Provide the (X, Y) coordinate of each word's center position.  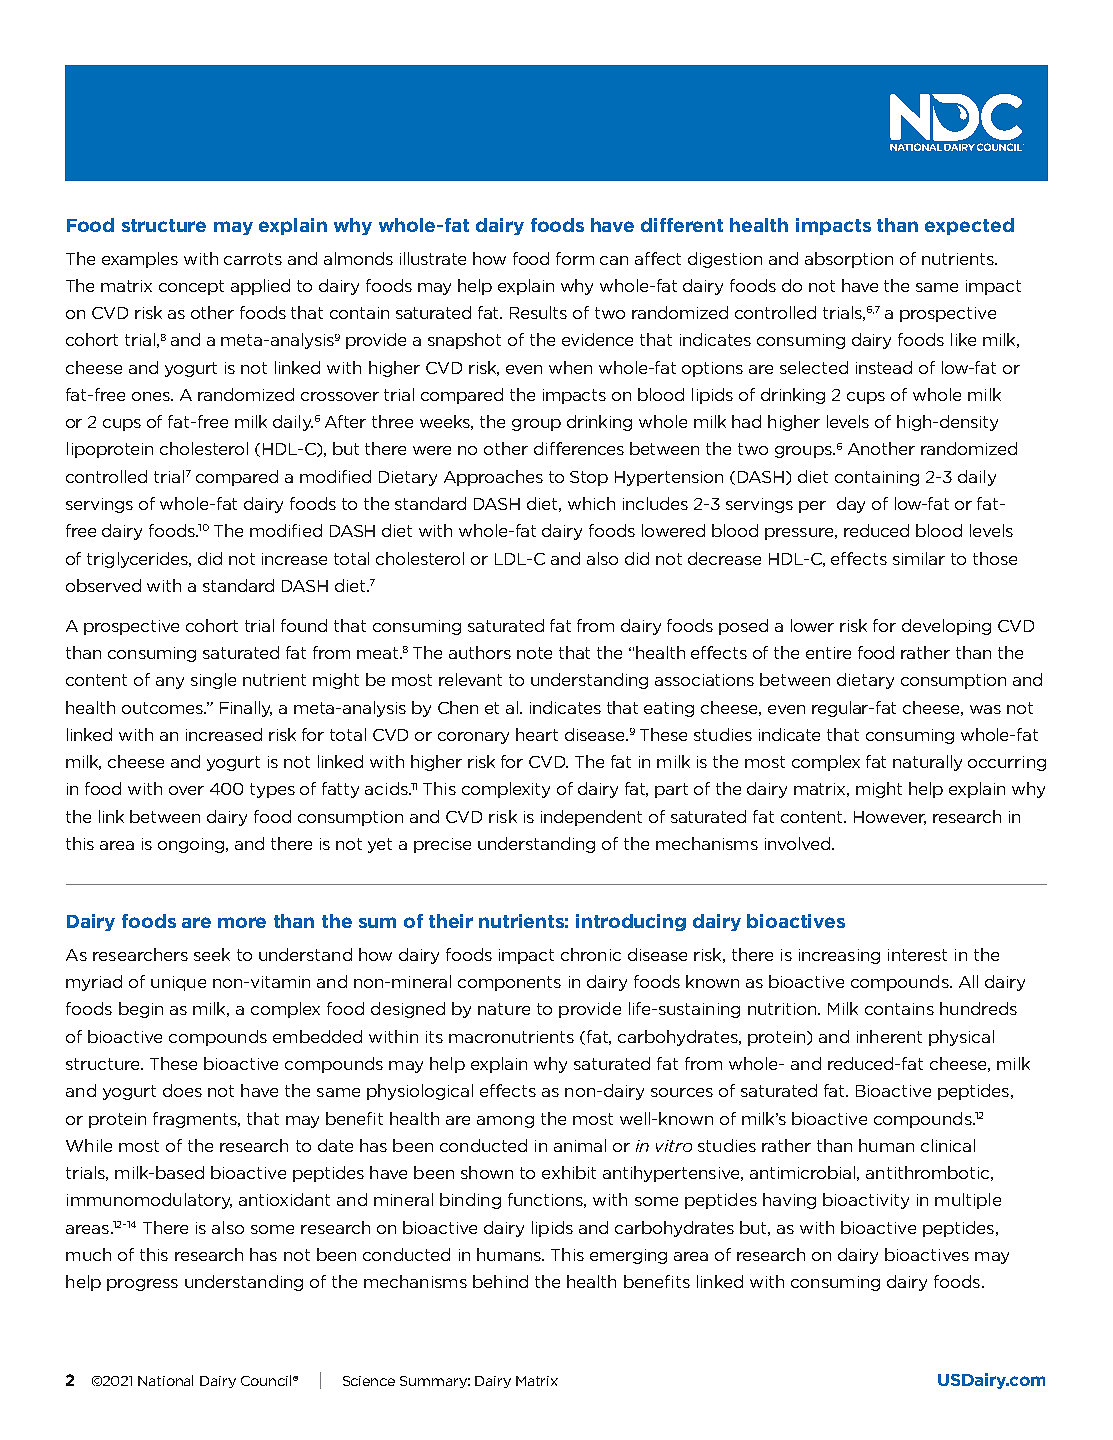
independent (591, 818)
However (890, 818)
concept (191, 287)
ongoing (192, 845)
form (575, 258)
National (165, 1380)
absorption (849, 260)
